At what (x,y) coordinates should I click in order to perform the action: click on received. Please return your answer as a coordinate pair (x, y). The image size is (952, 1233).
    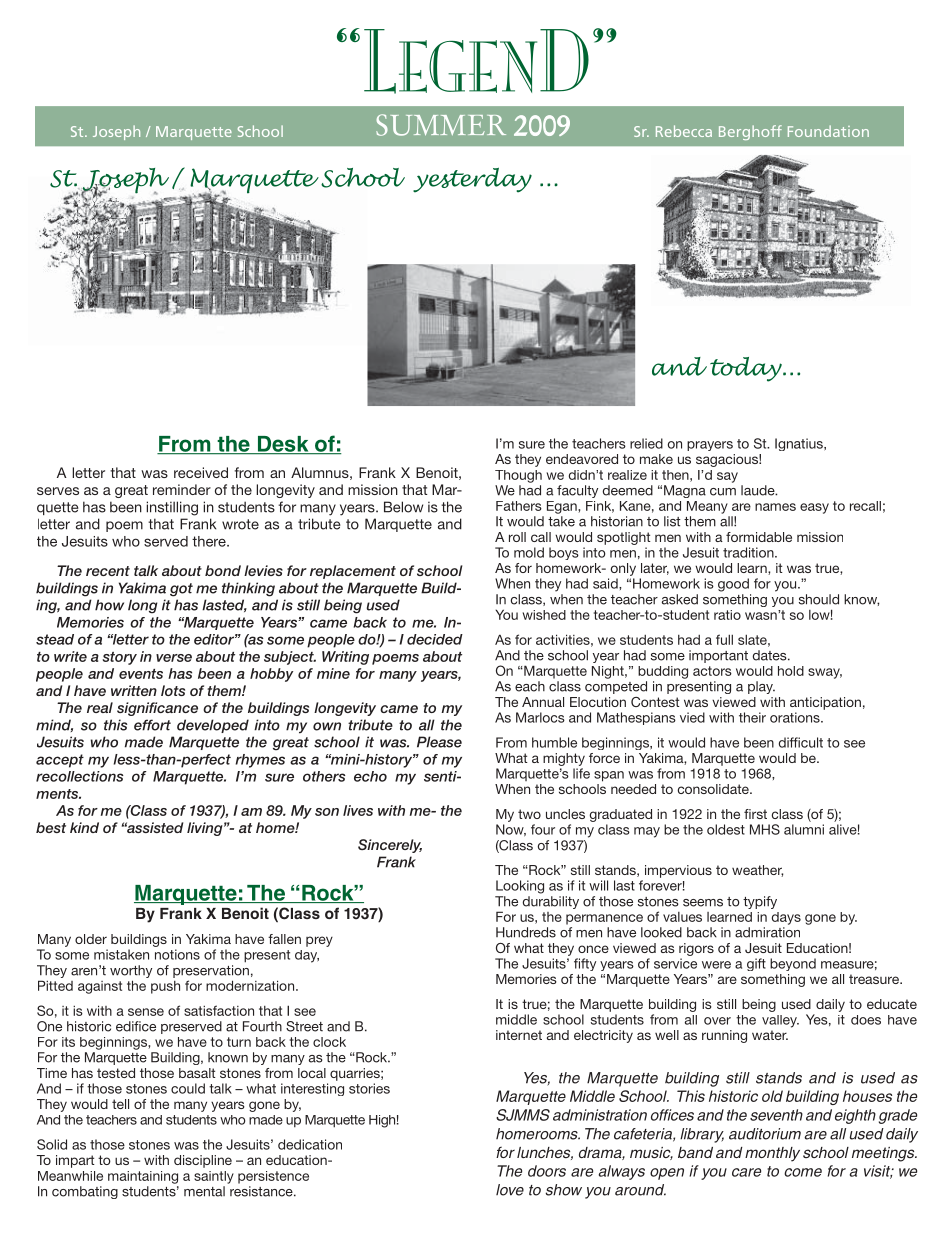
    Looking at the image, I should click on (201, 472).
